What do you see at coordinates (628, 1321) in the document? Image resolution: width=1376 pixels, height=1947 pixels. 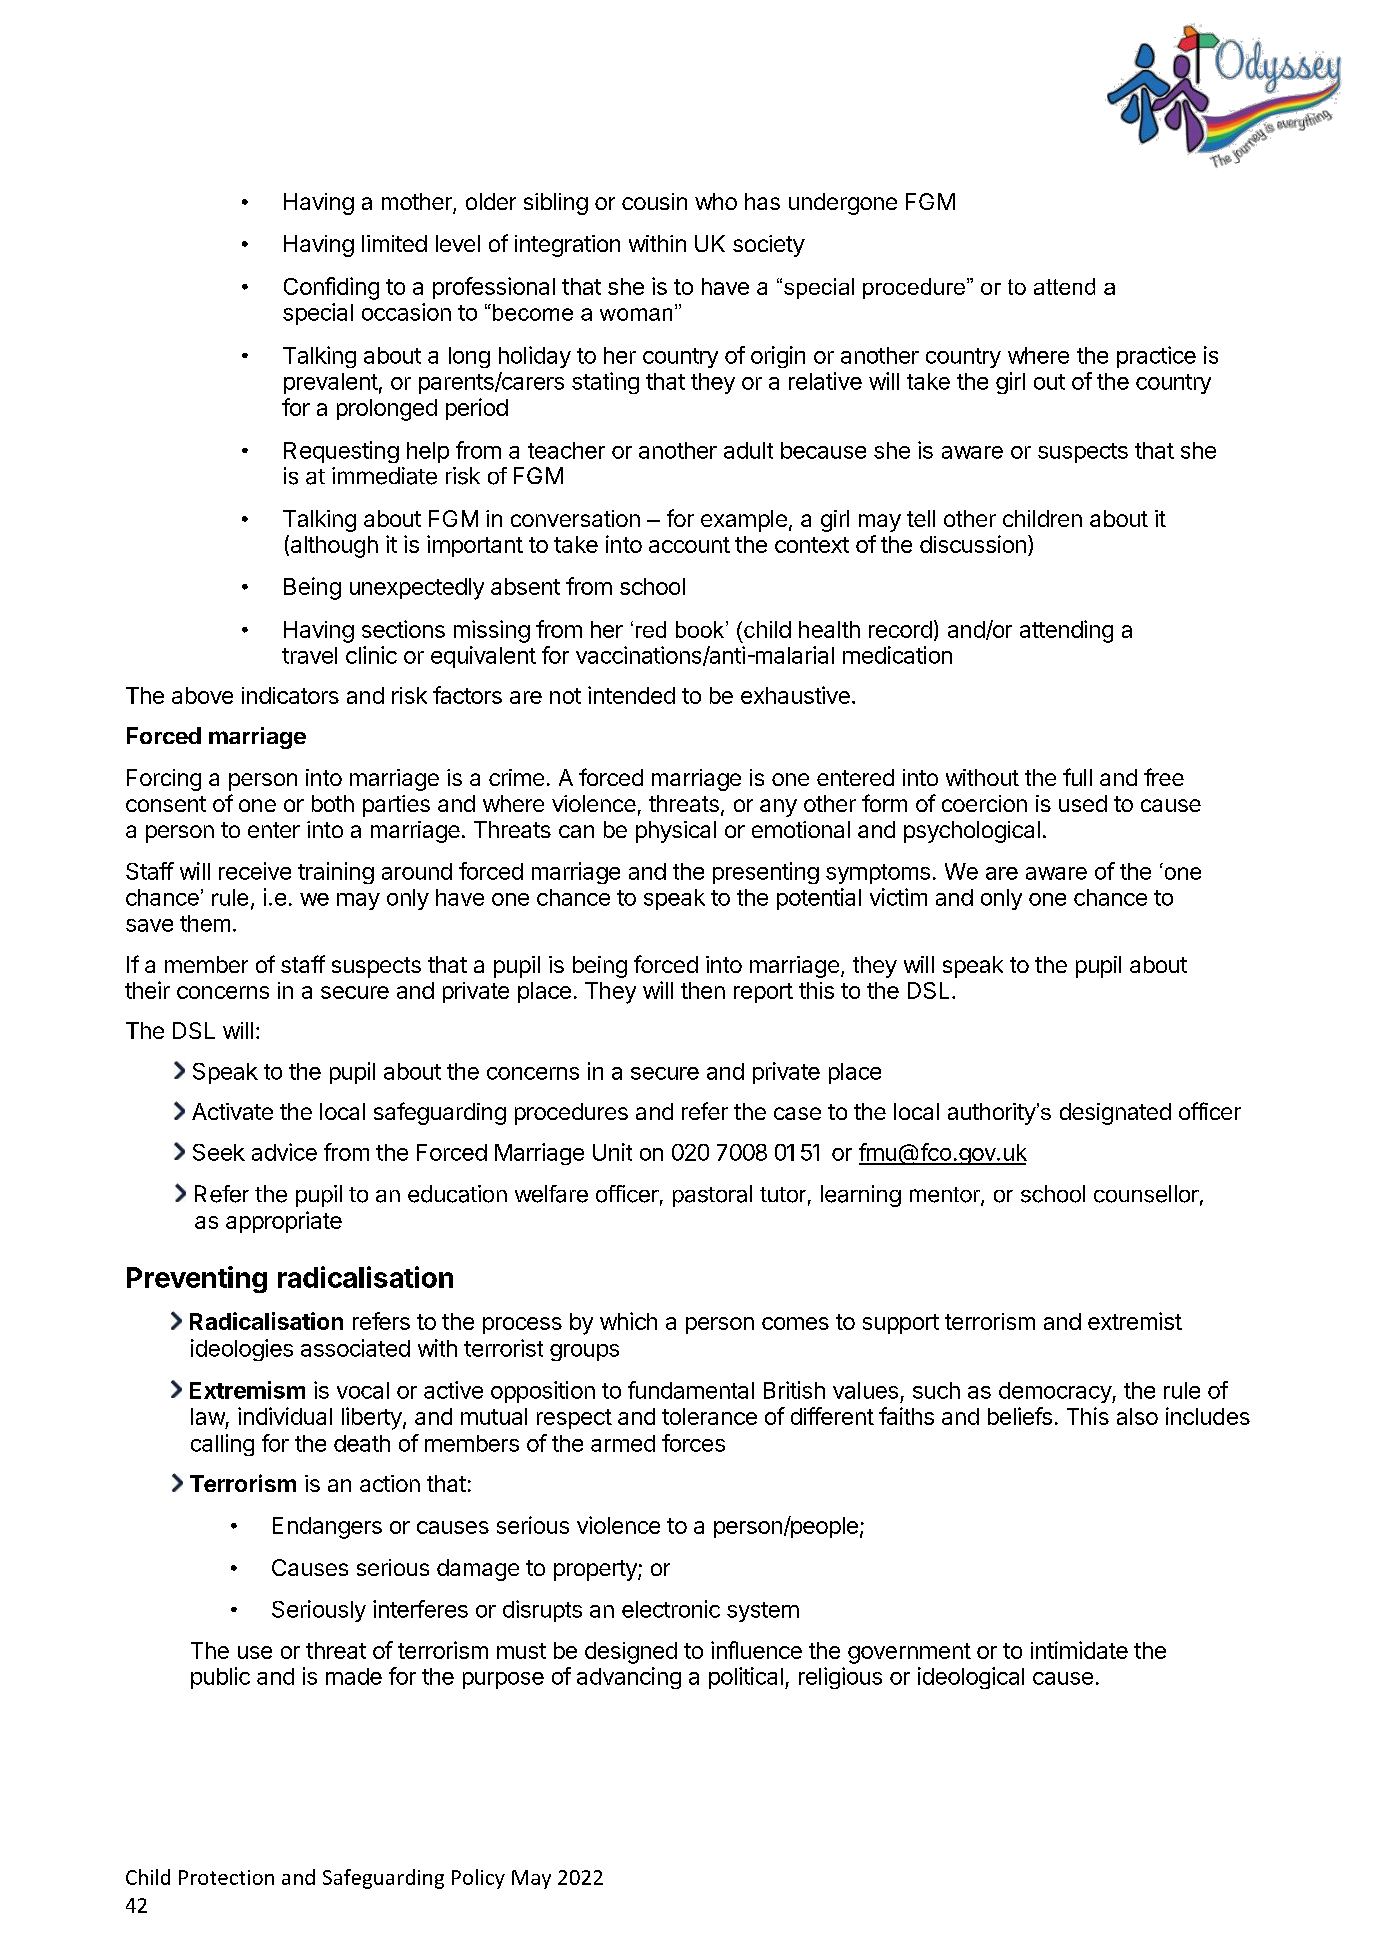 I see `which` at bounding box center [628, 1321].
